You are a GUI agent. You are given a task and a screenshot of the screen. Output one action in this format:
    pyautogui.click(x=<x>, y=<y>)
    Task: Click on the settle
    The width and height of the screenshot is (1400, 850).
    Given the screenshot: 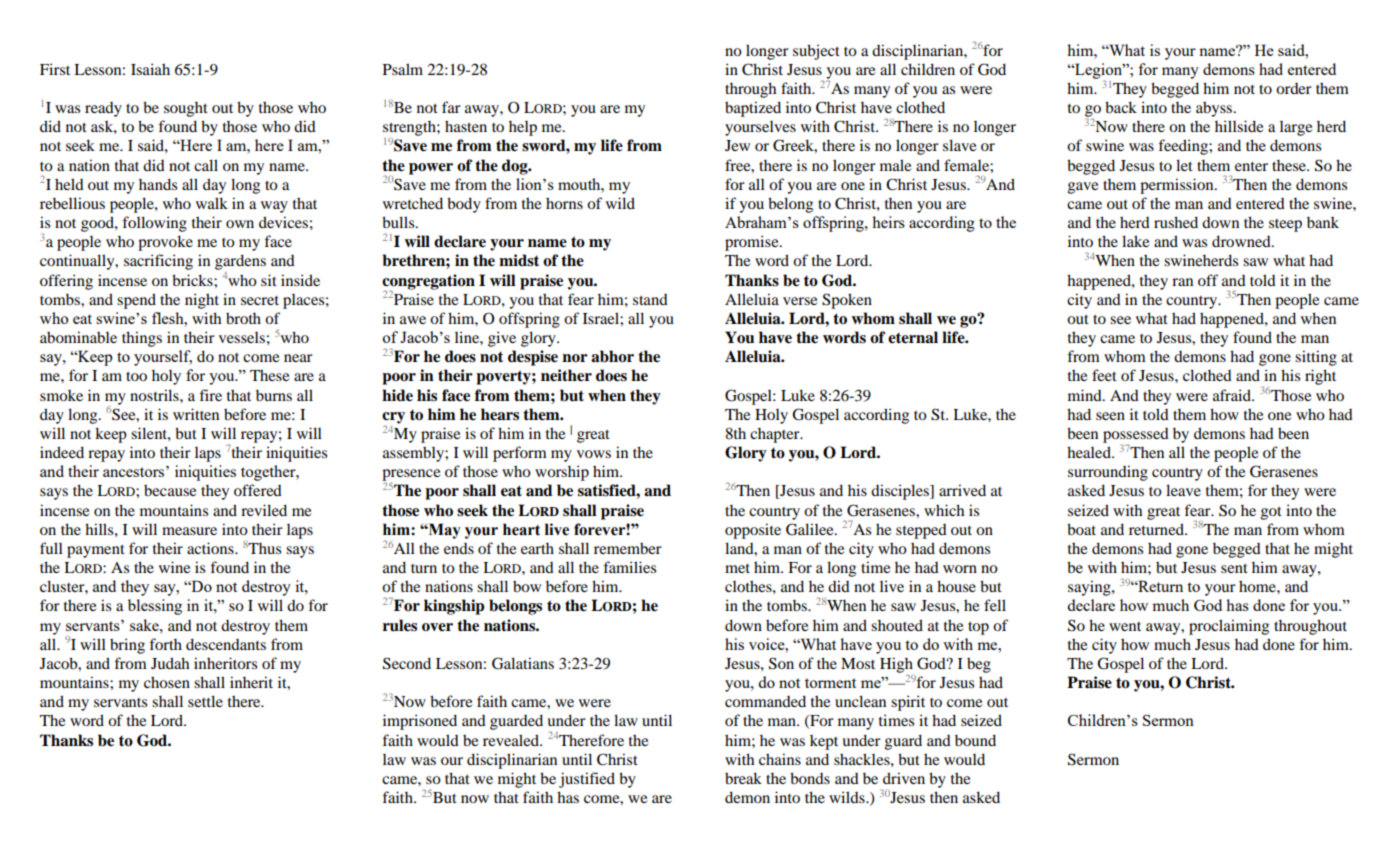 What is the action you would take?
    pyautogui.click(x=205, y=701)
